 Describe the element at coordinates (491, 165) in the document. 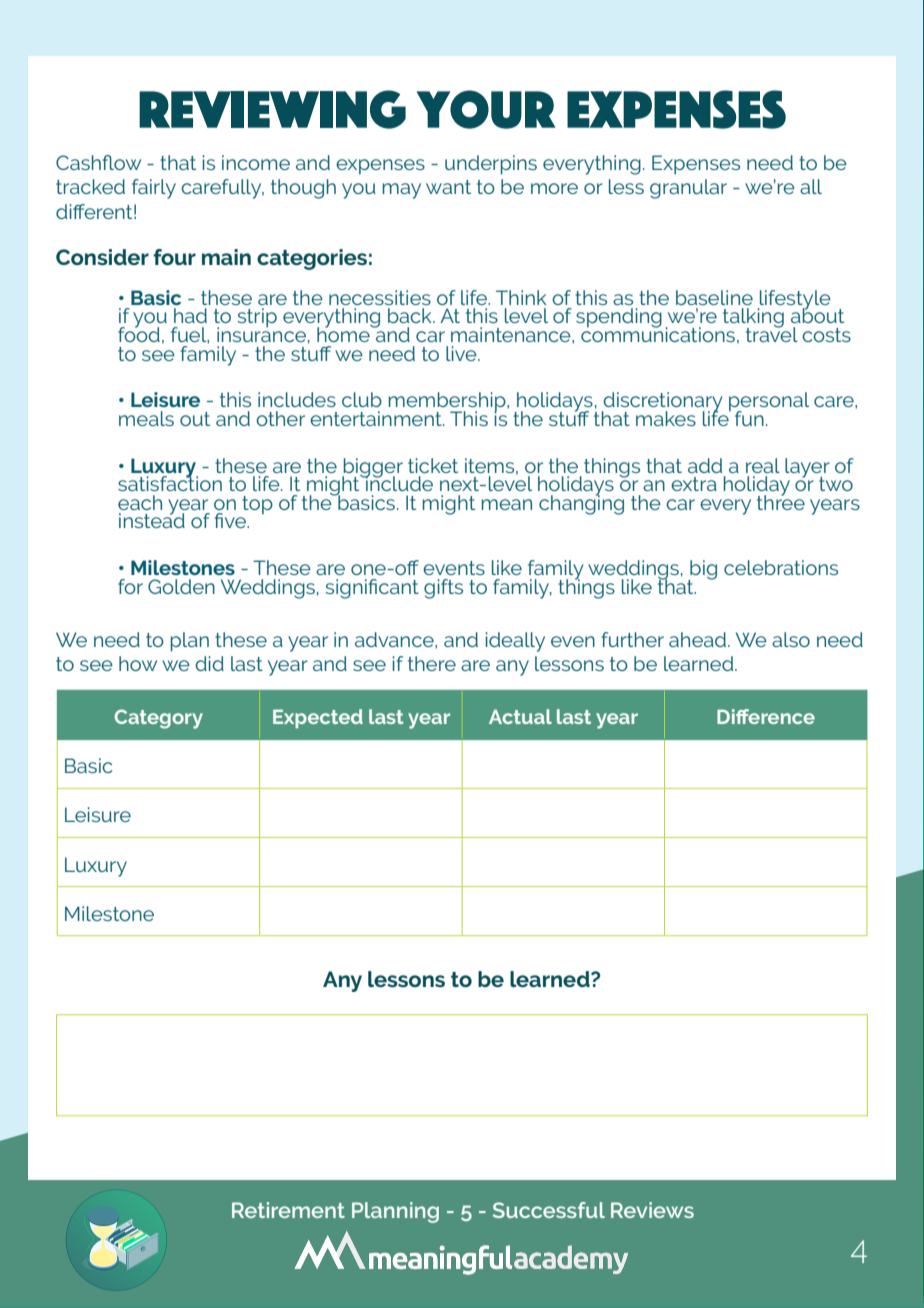

I see `underpins` at that location.
